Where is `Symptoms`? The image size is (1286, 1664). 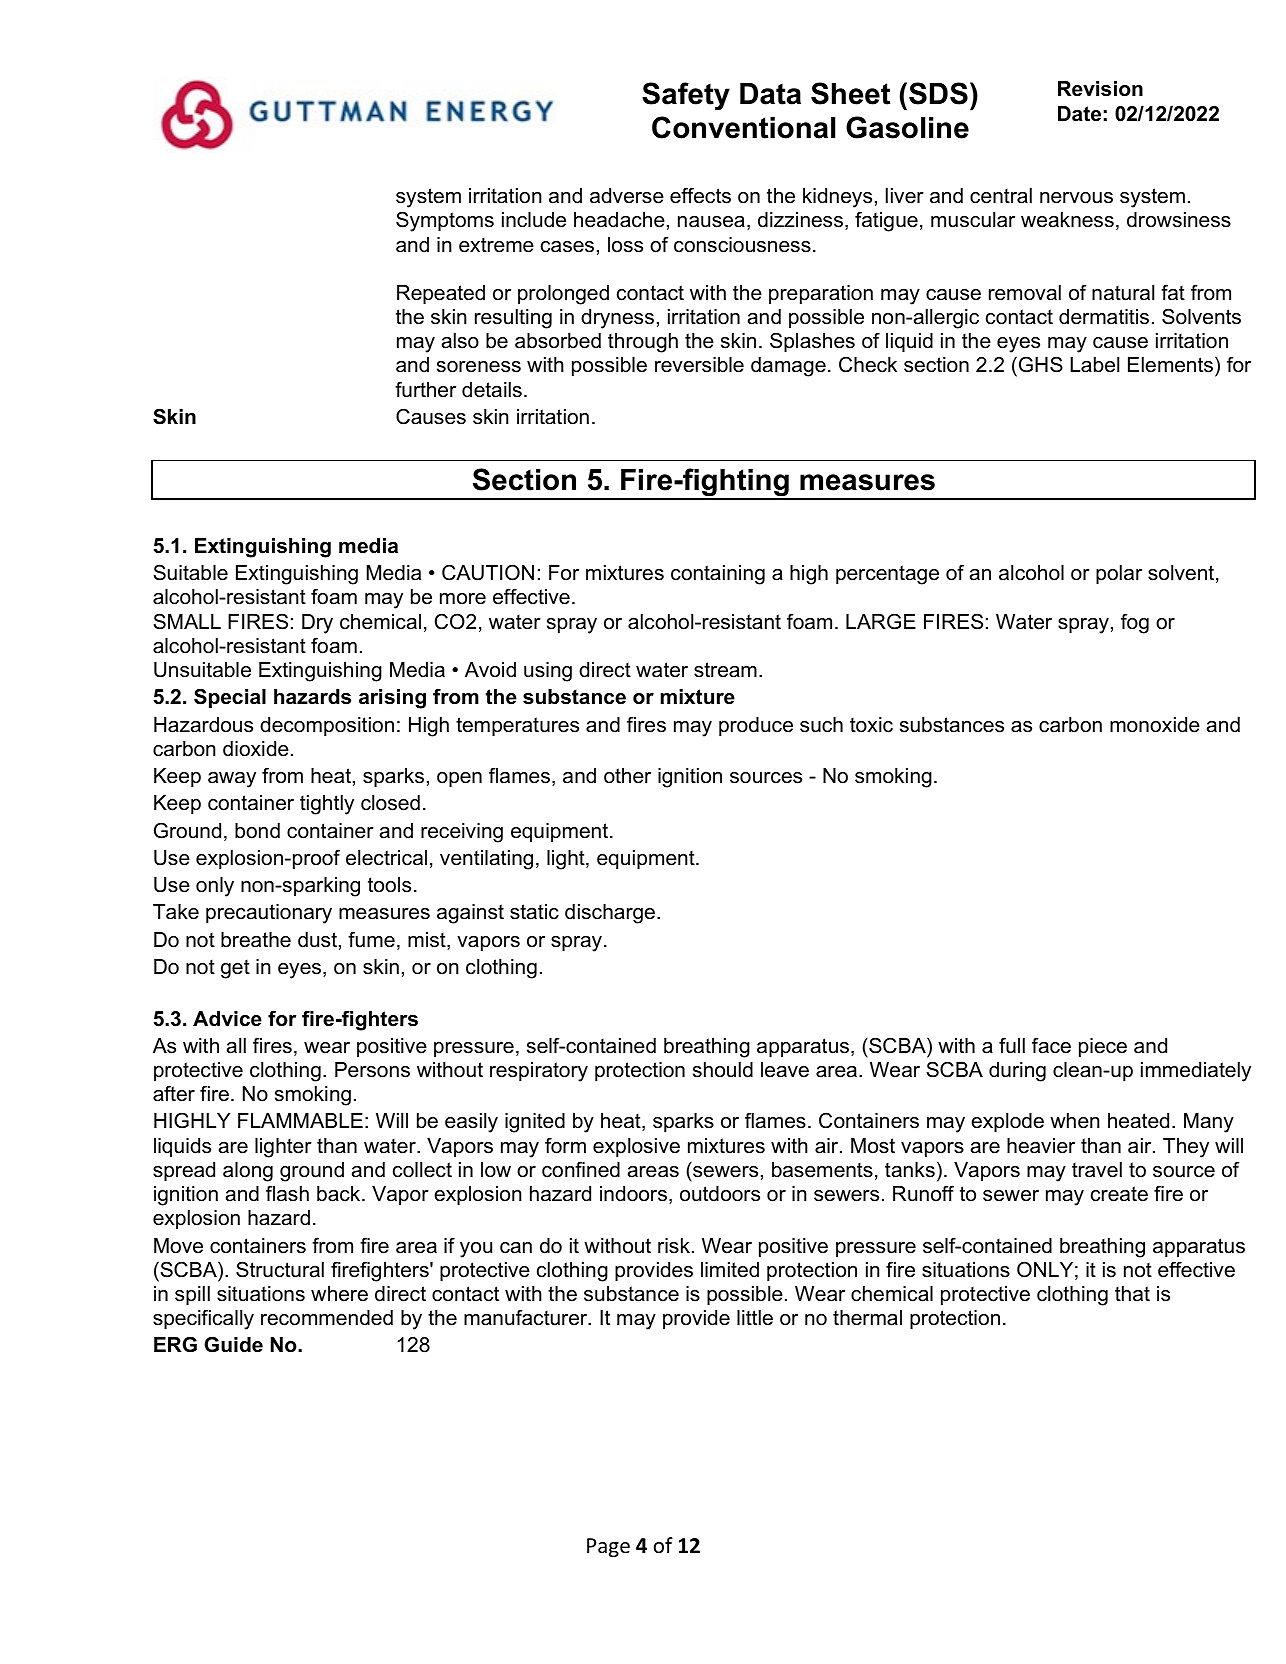
Symptoms is located at coordinates (445, 221).
